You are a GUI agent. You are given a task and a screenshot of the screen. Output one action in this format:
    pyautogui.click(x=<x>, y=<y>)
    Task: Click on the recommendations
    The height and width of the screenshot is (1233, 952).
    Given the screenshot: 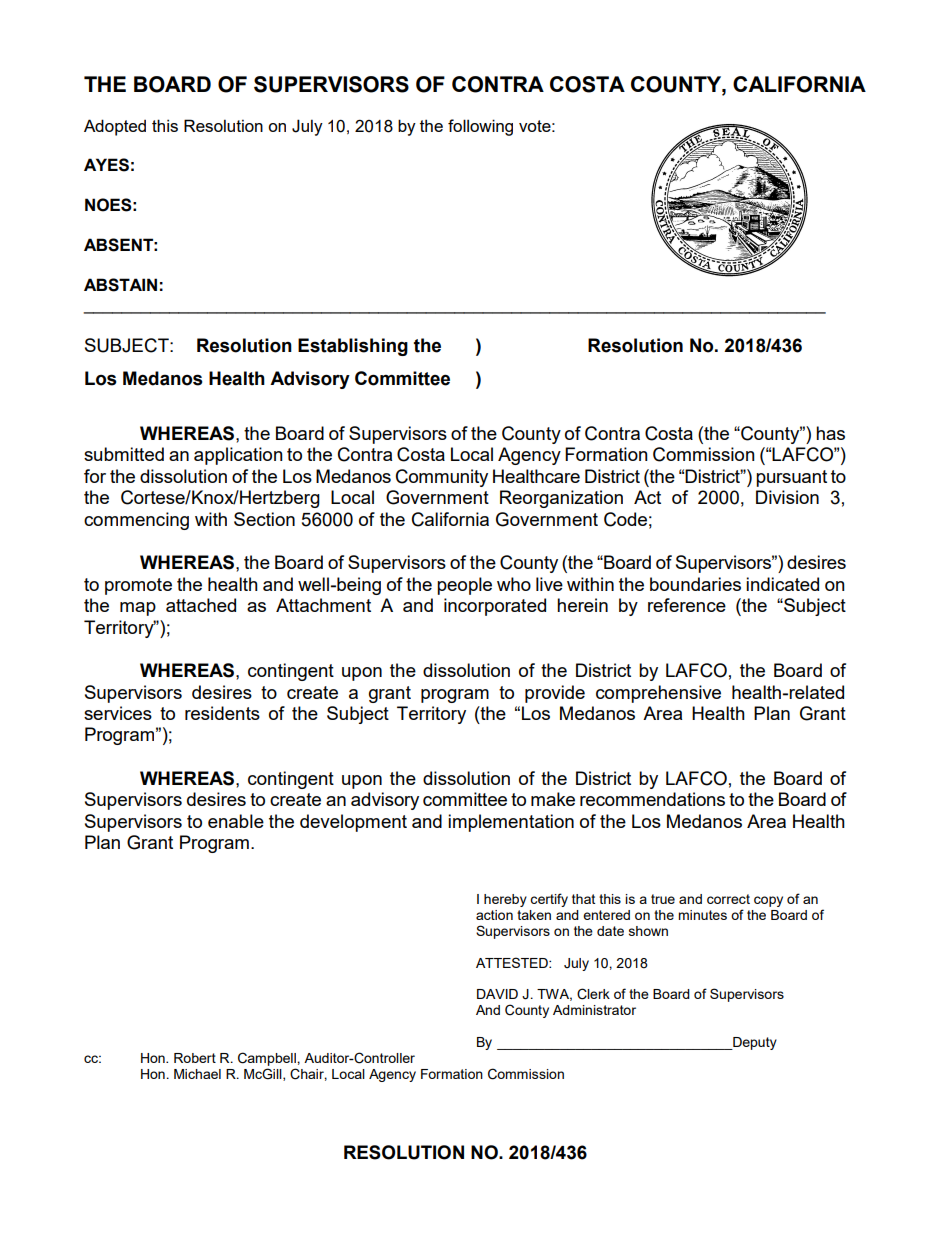 What is the action you would take?
    pyautogui.click(x=652, y=799)
